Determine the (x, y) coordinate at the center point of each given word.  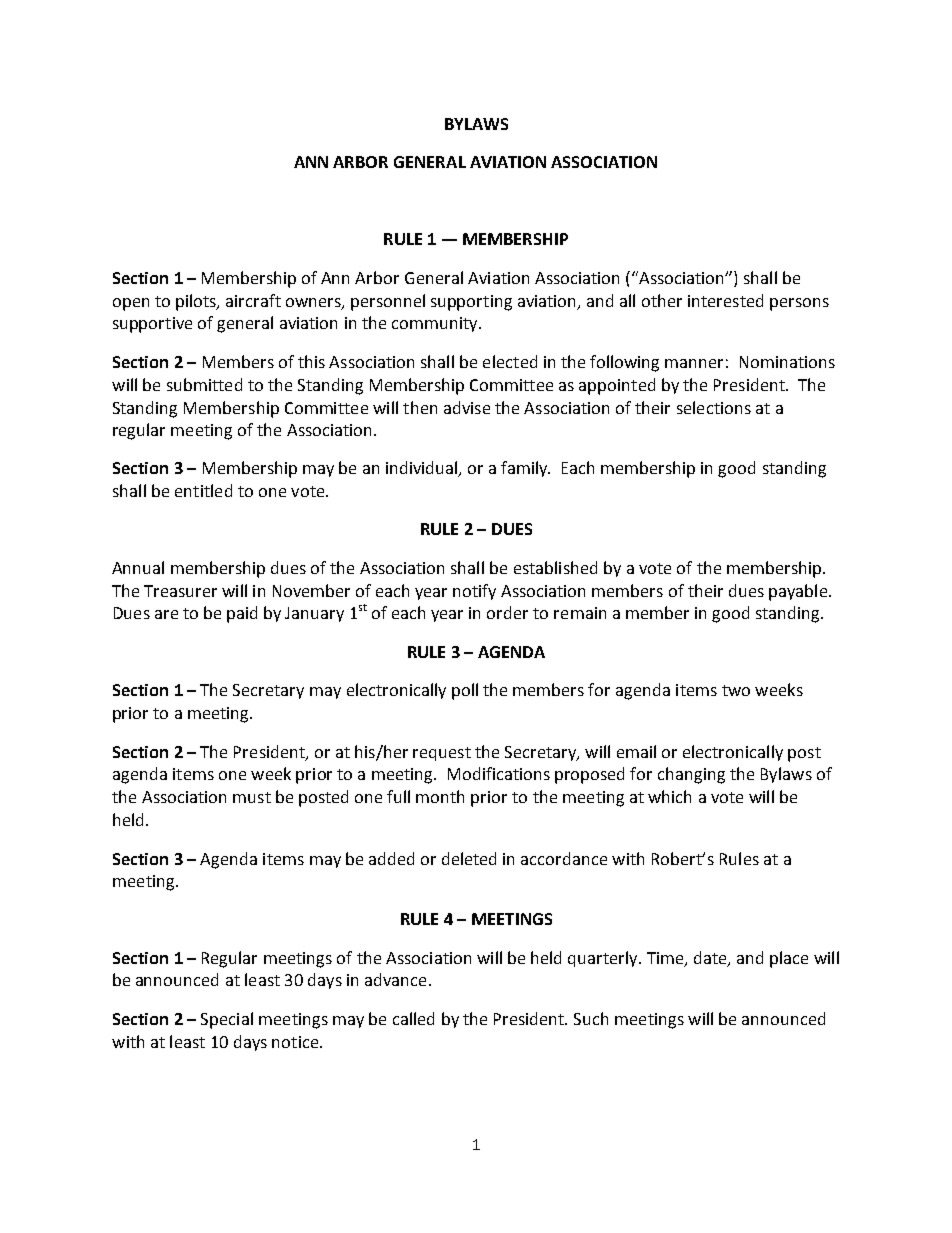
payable (799, 592)
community (436, 324)
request (442, 754)
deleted (469, 858)
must (252, 797)
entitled (203, 490)
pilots (197, 302)
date (711, 959)
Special (227, 1020)
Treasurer (180, 591)
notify (474, 592)
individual (422, 469)
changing (691, 775)
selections (714, 407)
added (391, 858)
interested (725, 300)
